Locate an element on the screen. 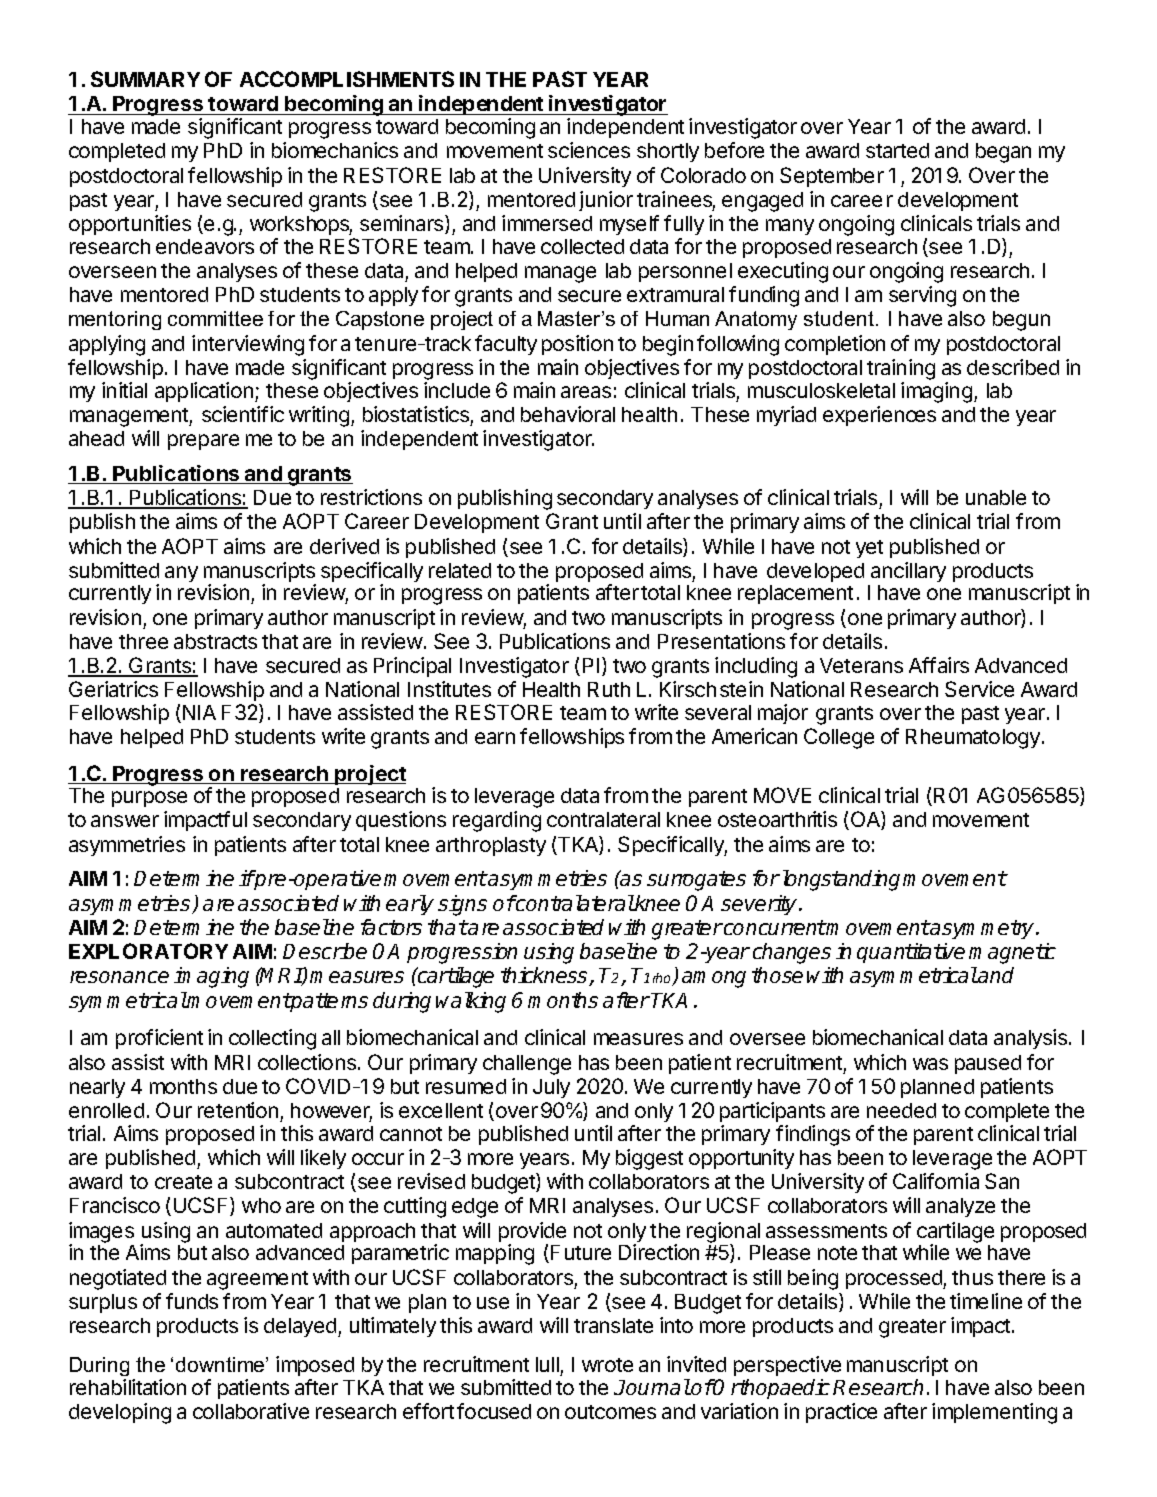  challenge is located at coordinates (527, 1065).
